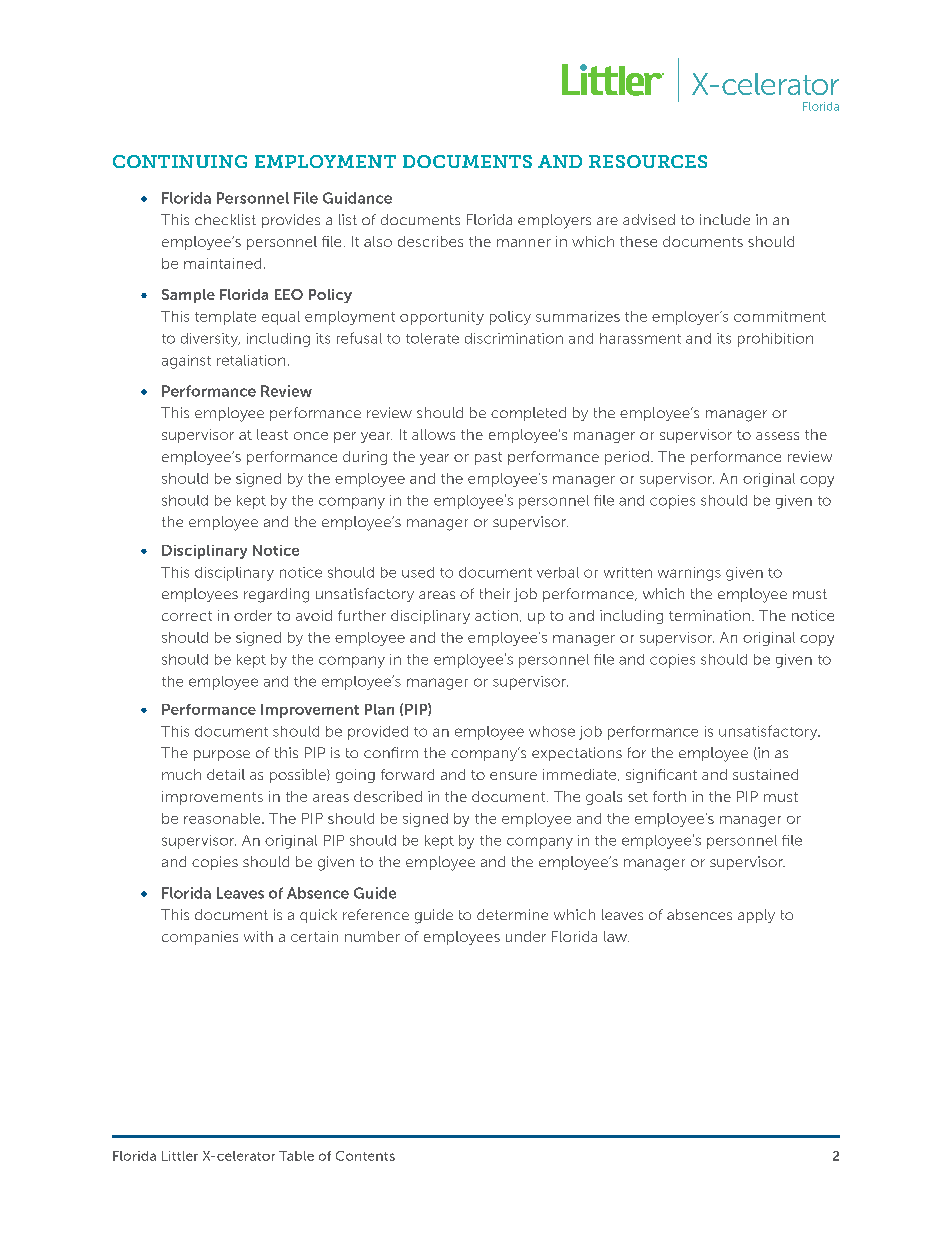 This page has width=952, height=1233. What do you see at coordinates (488, 458) in the page?
I see `past` at bounding box center [488, 458].
